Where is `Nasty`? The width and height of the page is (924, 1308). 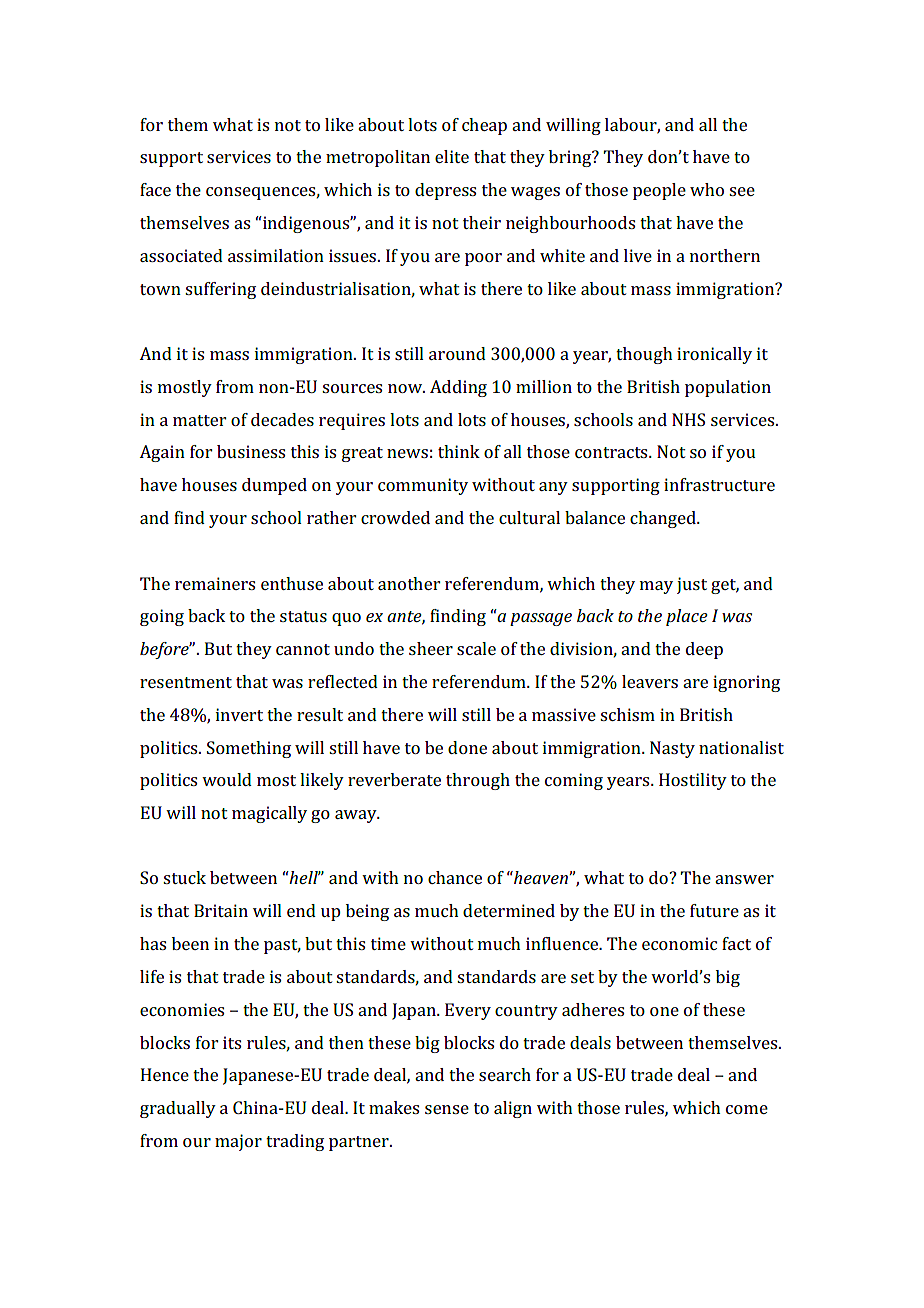 Nasty is located at coordinates (672, 749).
